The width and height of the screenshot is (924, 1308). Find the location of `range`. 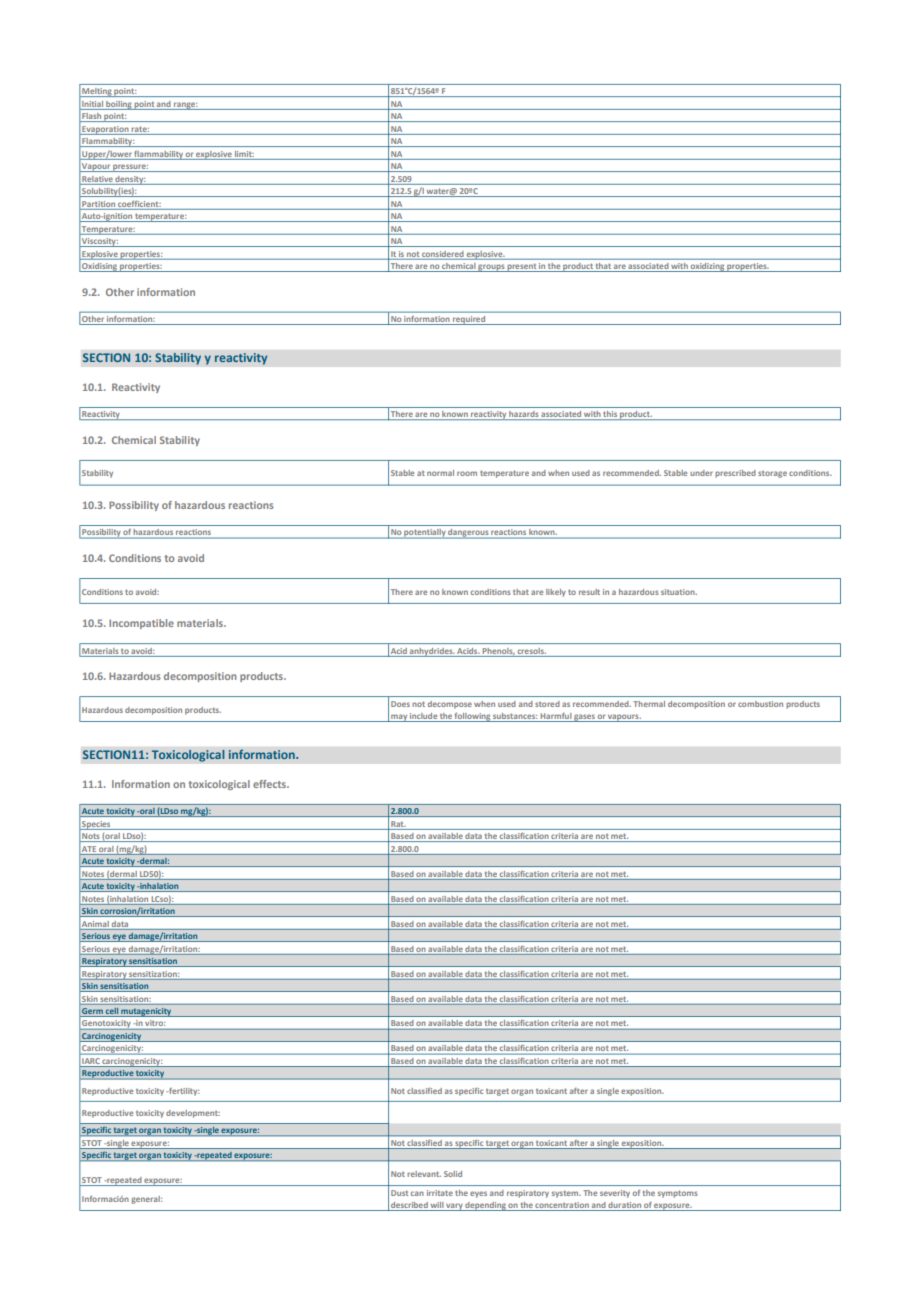

range is located at coordinates (185, 106).
